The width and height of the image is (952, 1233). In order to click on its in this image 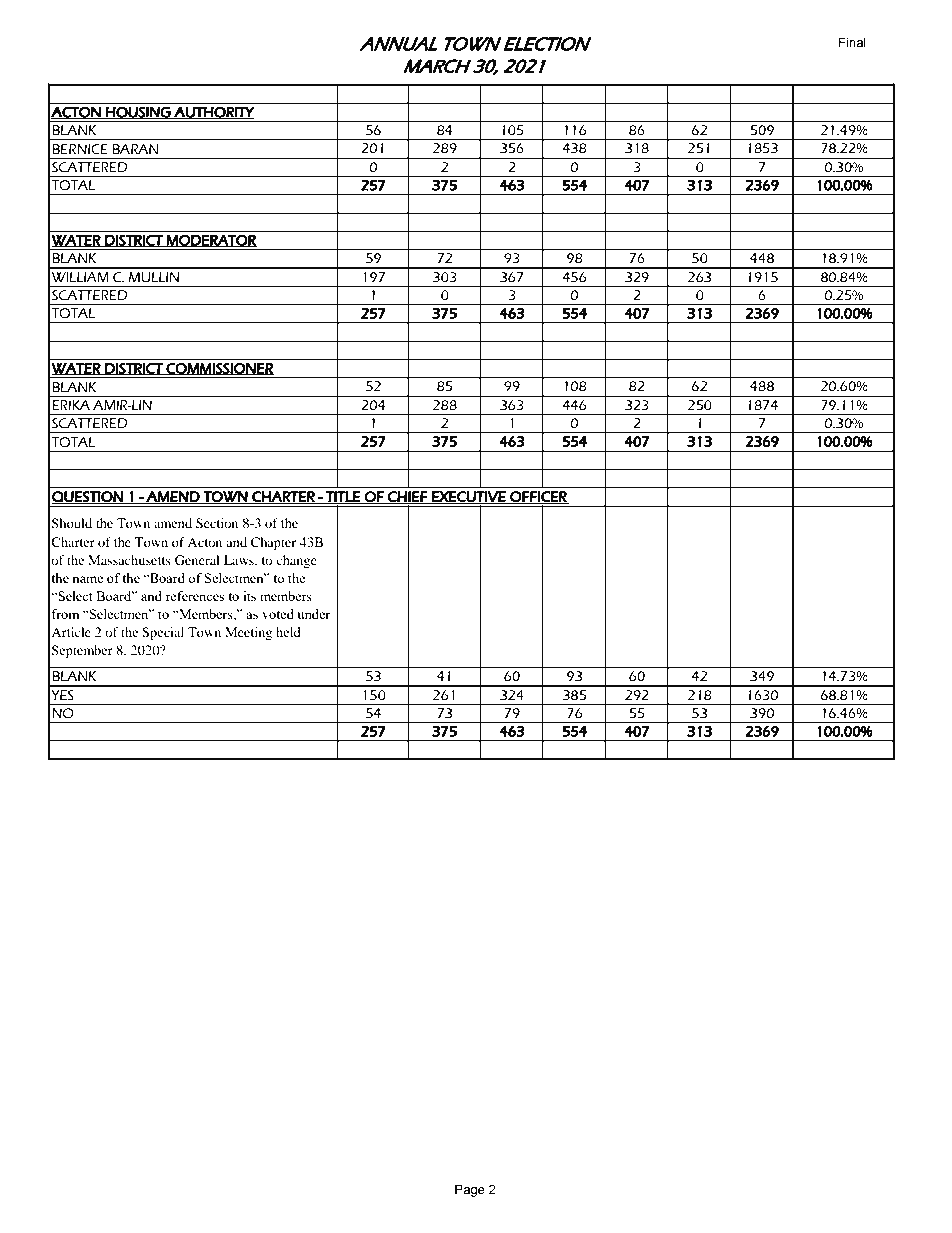, I will do `click(249, 596)`.
